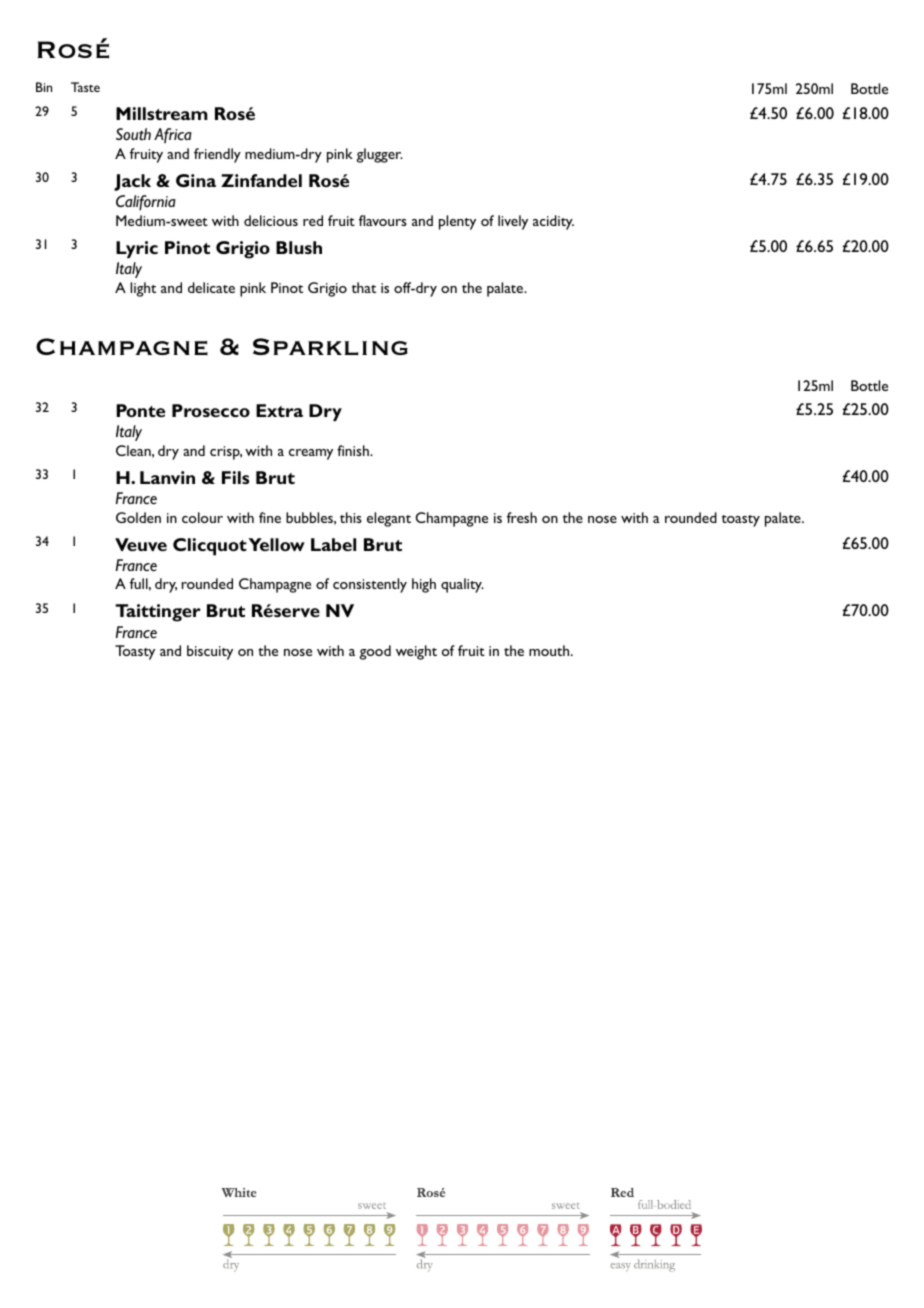 The image size is (924, 1308). What do you see at coordinates (140, 410) in the page?
I see `Ponte` at bounding box center [140, 410].
